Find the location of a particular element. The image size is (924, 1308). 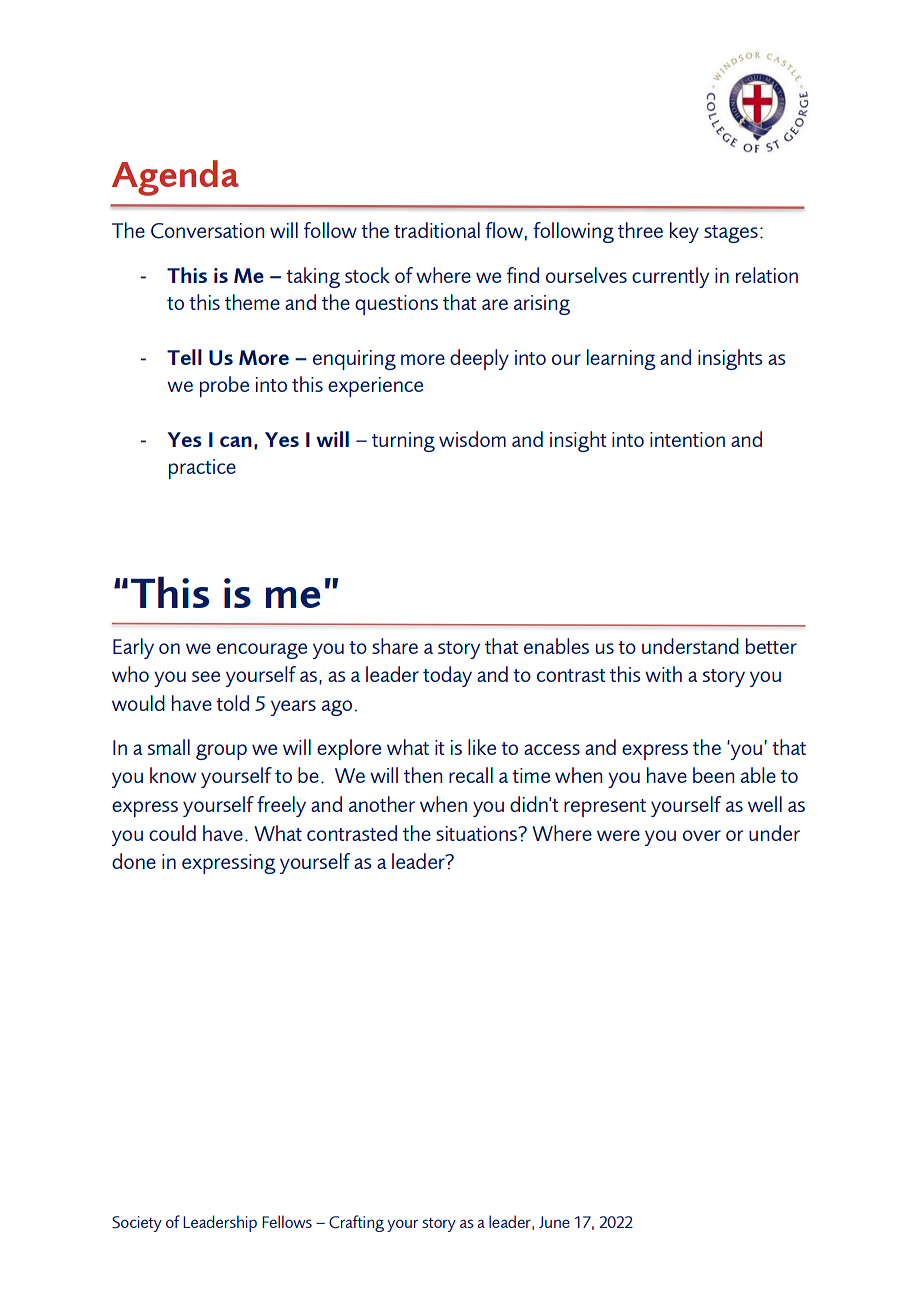

told is located at coordinates (232, 703).
